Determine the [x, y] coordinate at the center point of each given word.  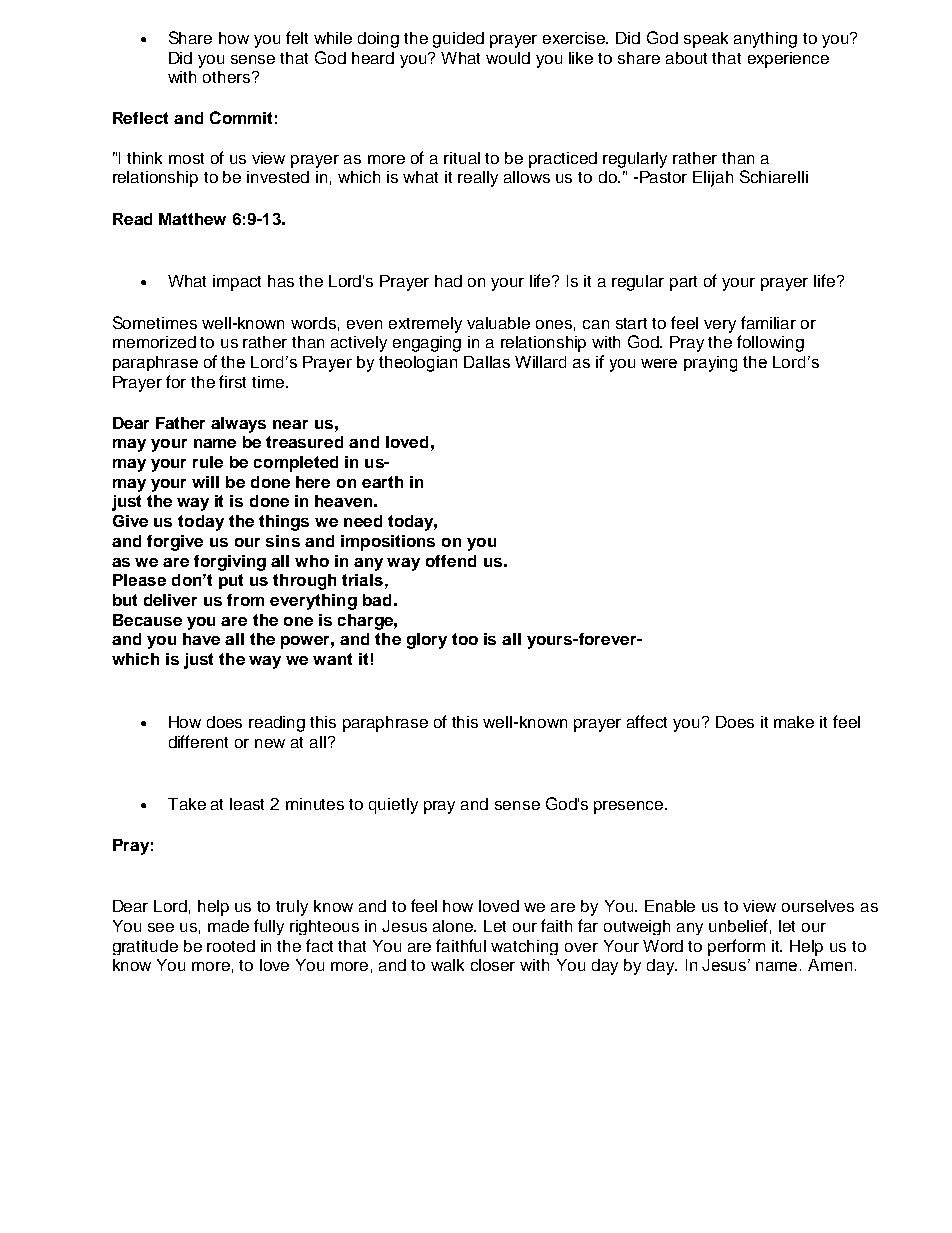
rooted [231, 946]
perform [736, 947]
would [508, 58]
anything [765, 40]
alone [454, 926]
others [228, 77]
